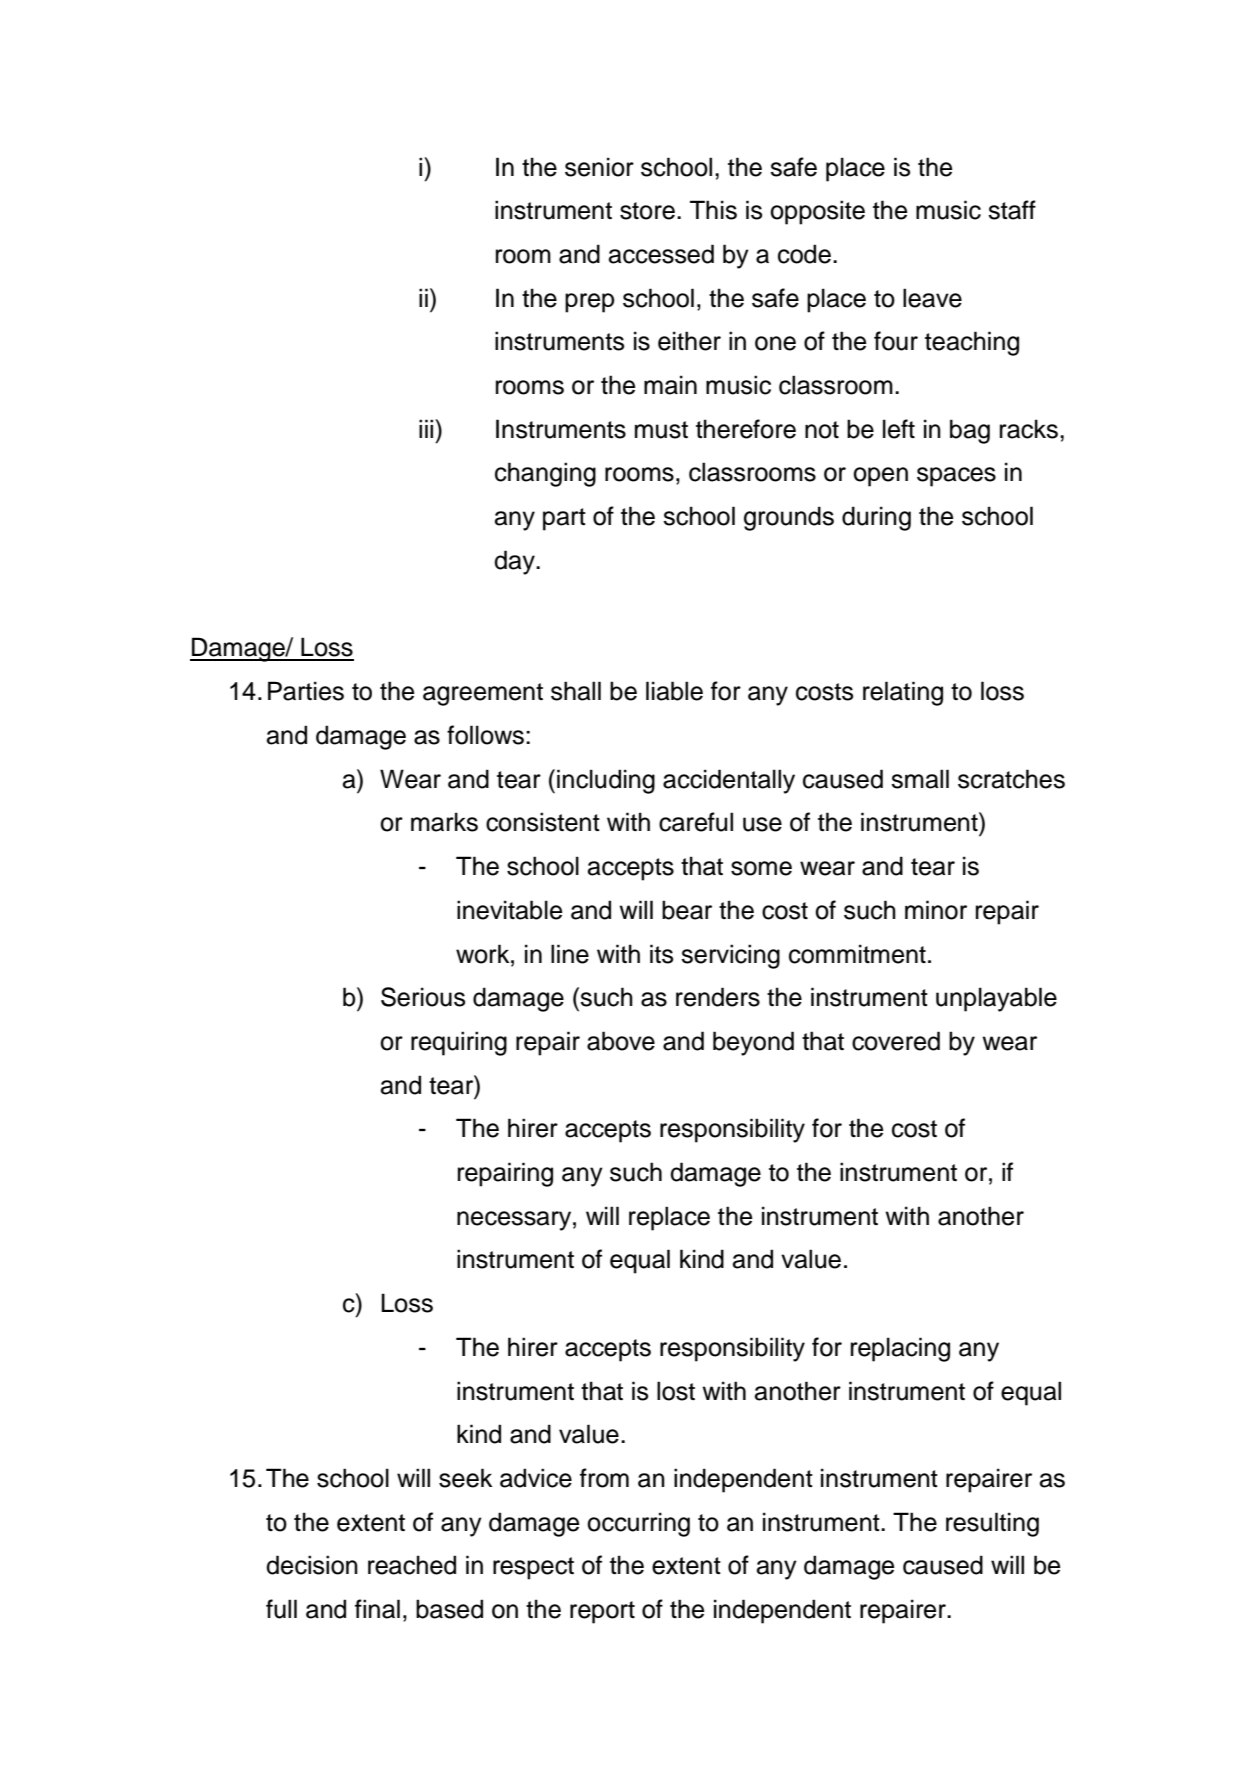  What do you see at coordinates (1012, 210) in the image?
I see `staff` at bounding box center [1012, 210].
